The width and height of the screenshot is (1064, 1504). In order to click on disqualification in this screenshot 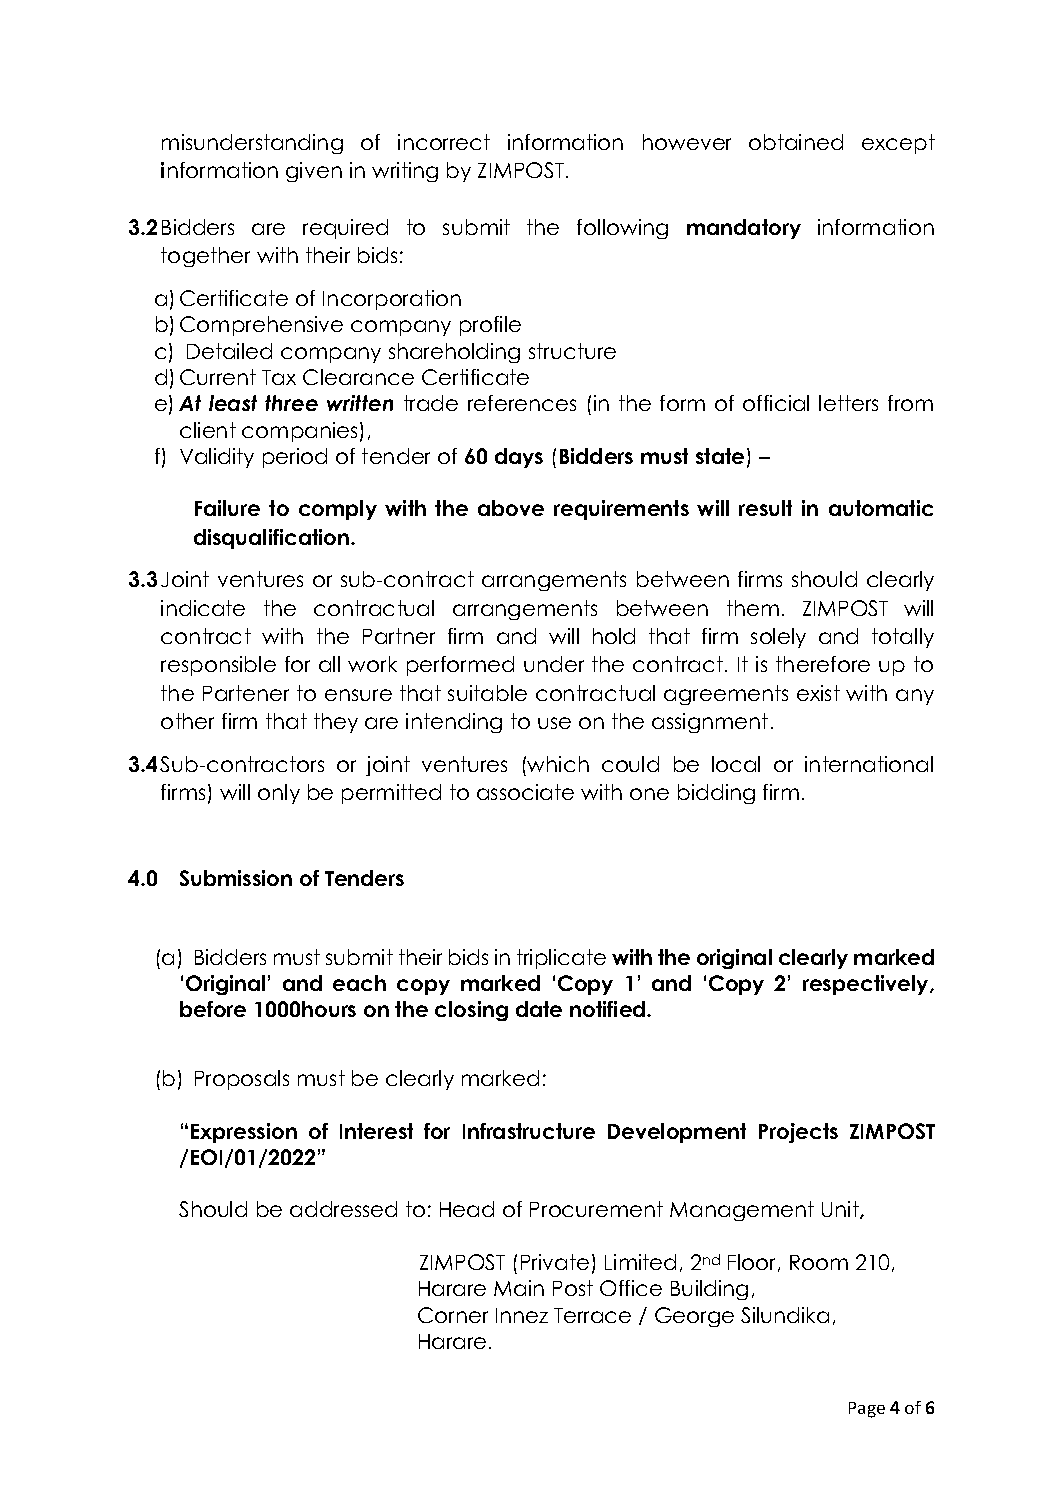, I will do `click(273, 539)`.
